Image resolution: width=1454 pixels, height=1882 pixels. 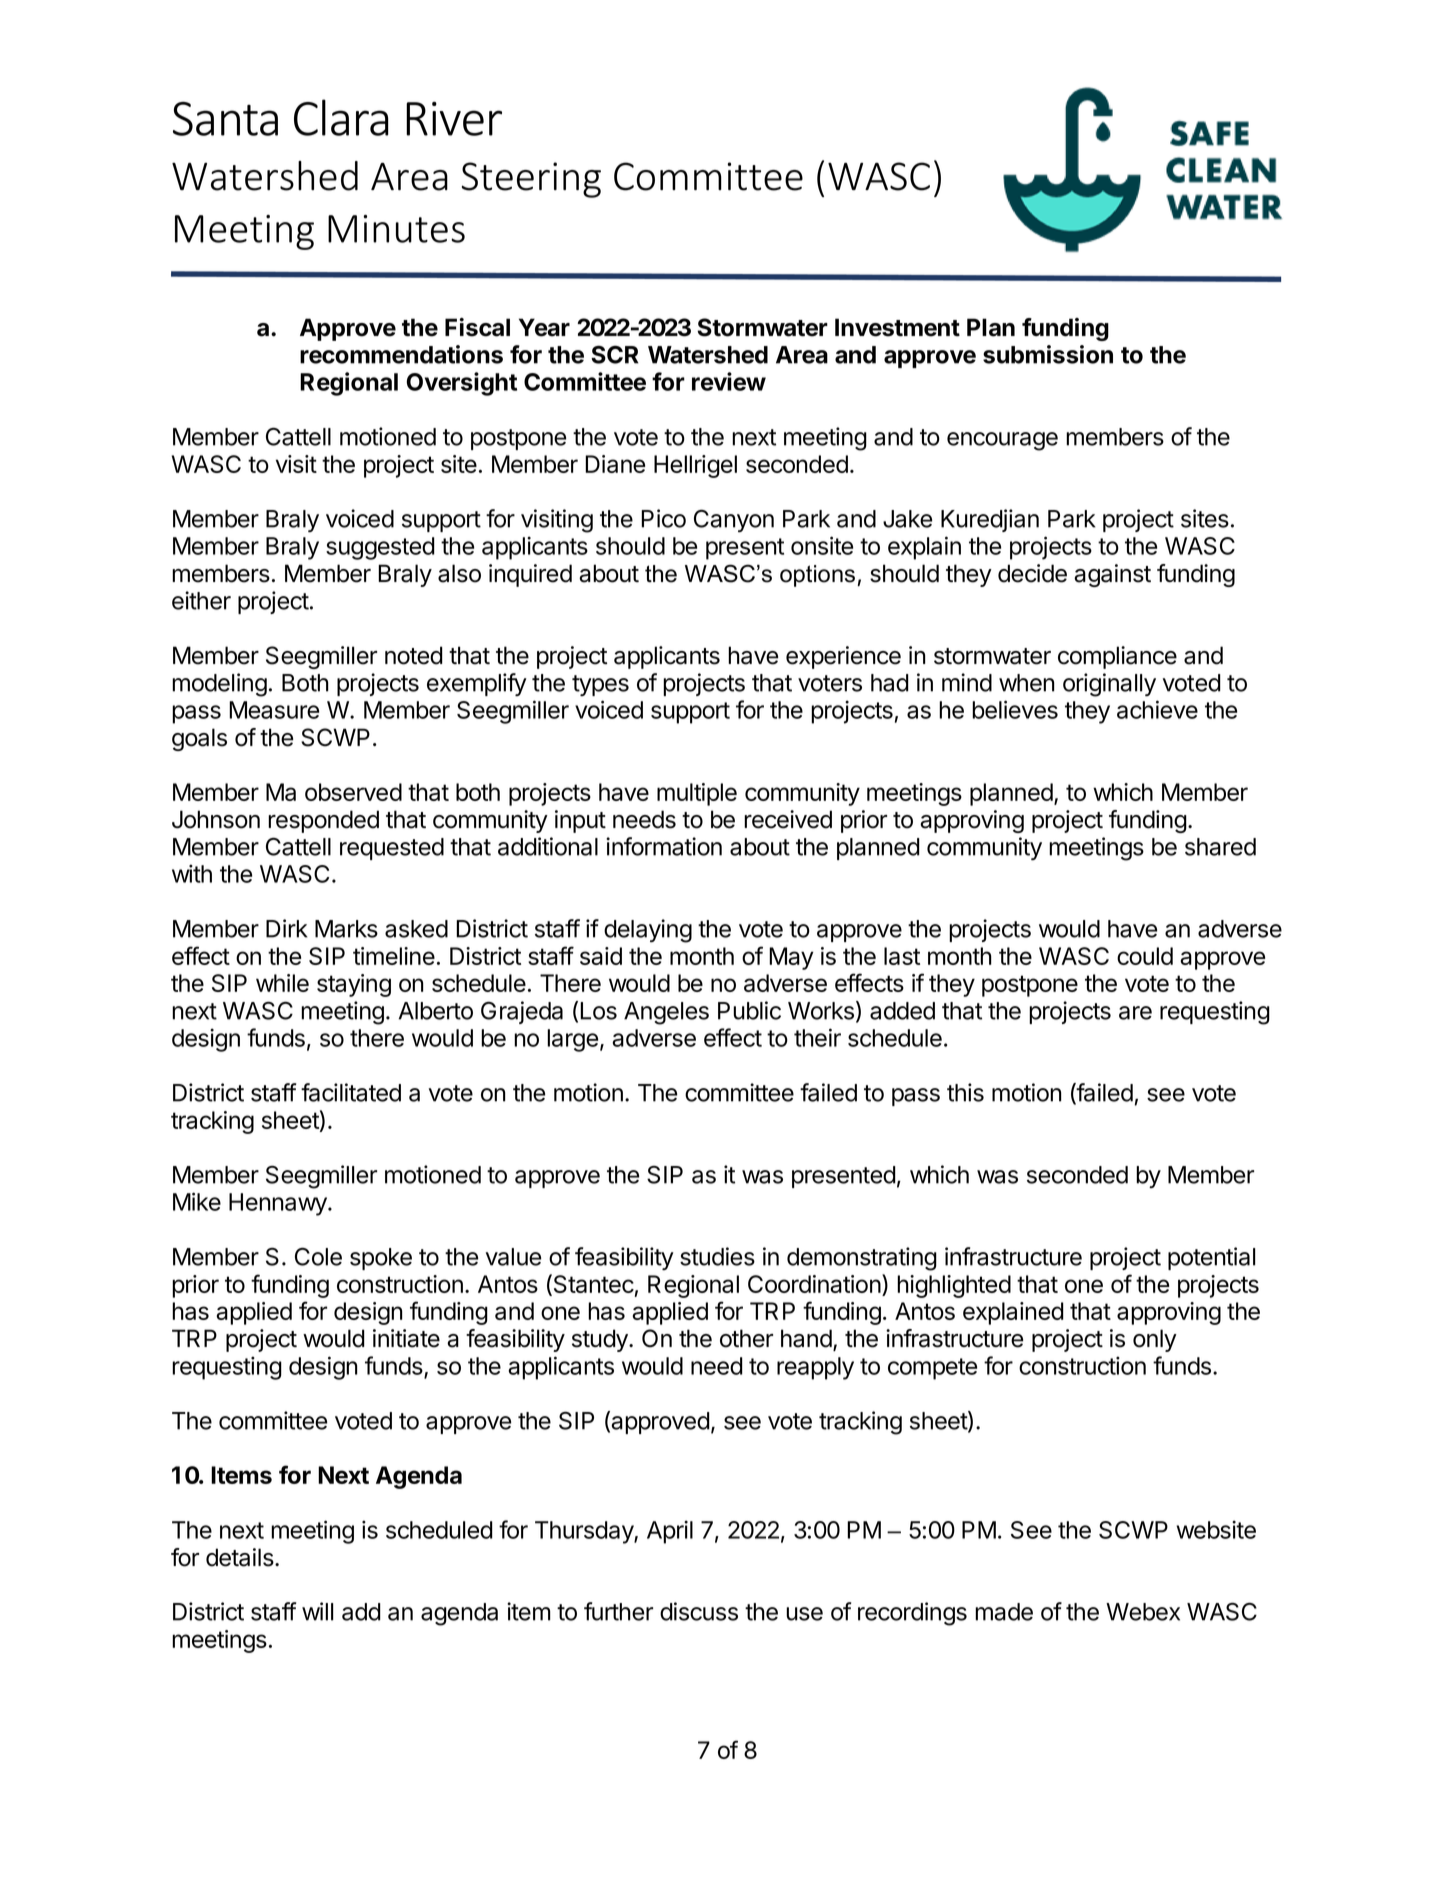 What do you see at coordinates (341, 117) in the screenshot?
I see `Clara` at bounding box center [341, 117].
